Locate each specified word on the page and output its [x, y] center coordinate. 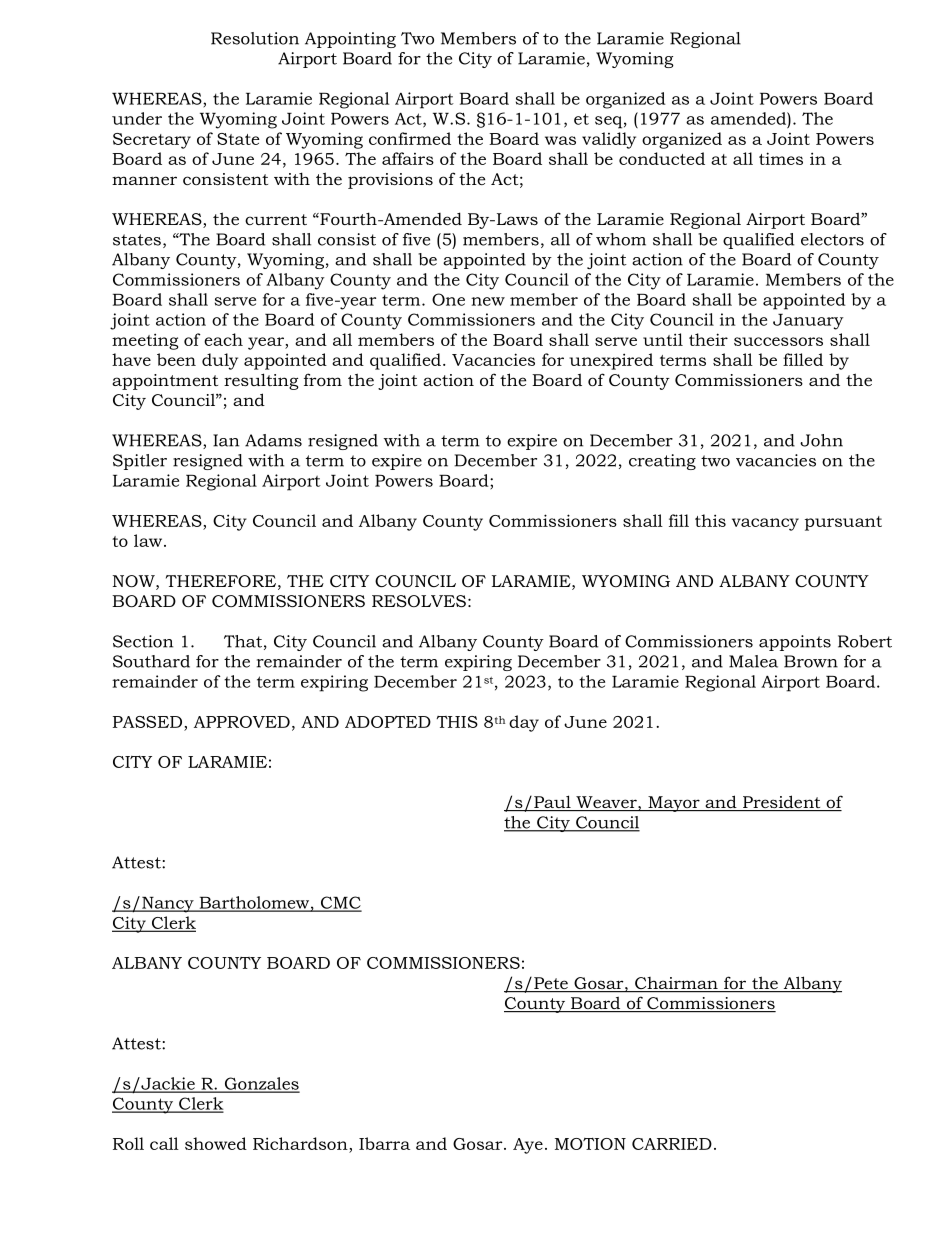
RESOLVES [419, 601]
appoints [795, 643]
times [781, 158]
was [560, 140]
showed [216, 1143]
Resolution [255, 38]
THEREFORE [221, 581]
